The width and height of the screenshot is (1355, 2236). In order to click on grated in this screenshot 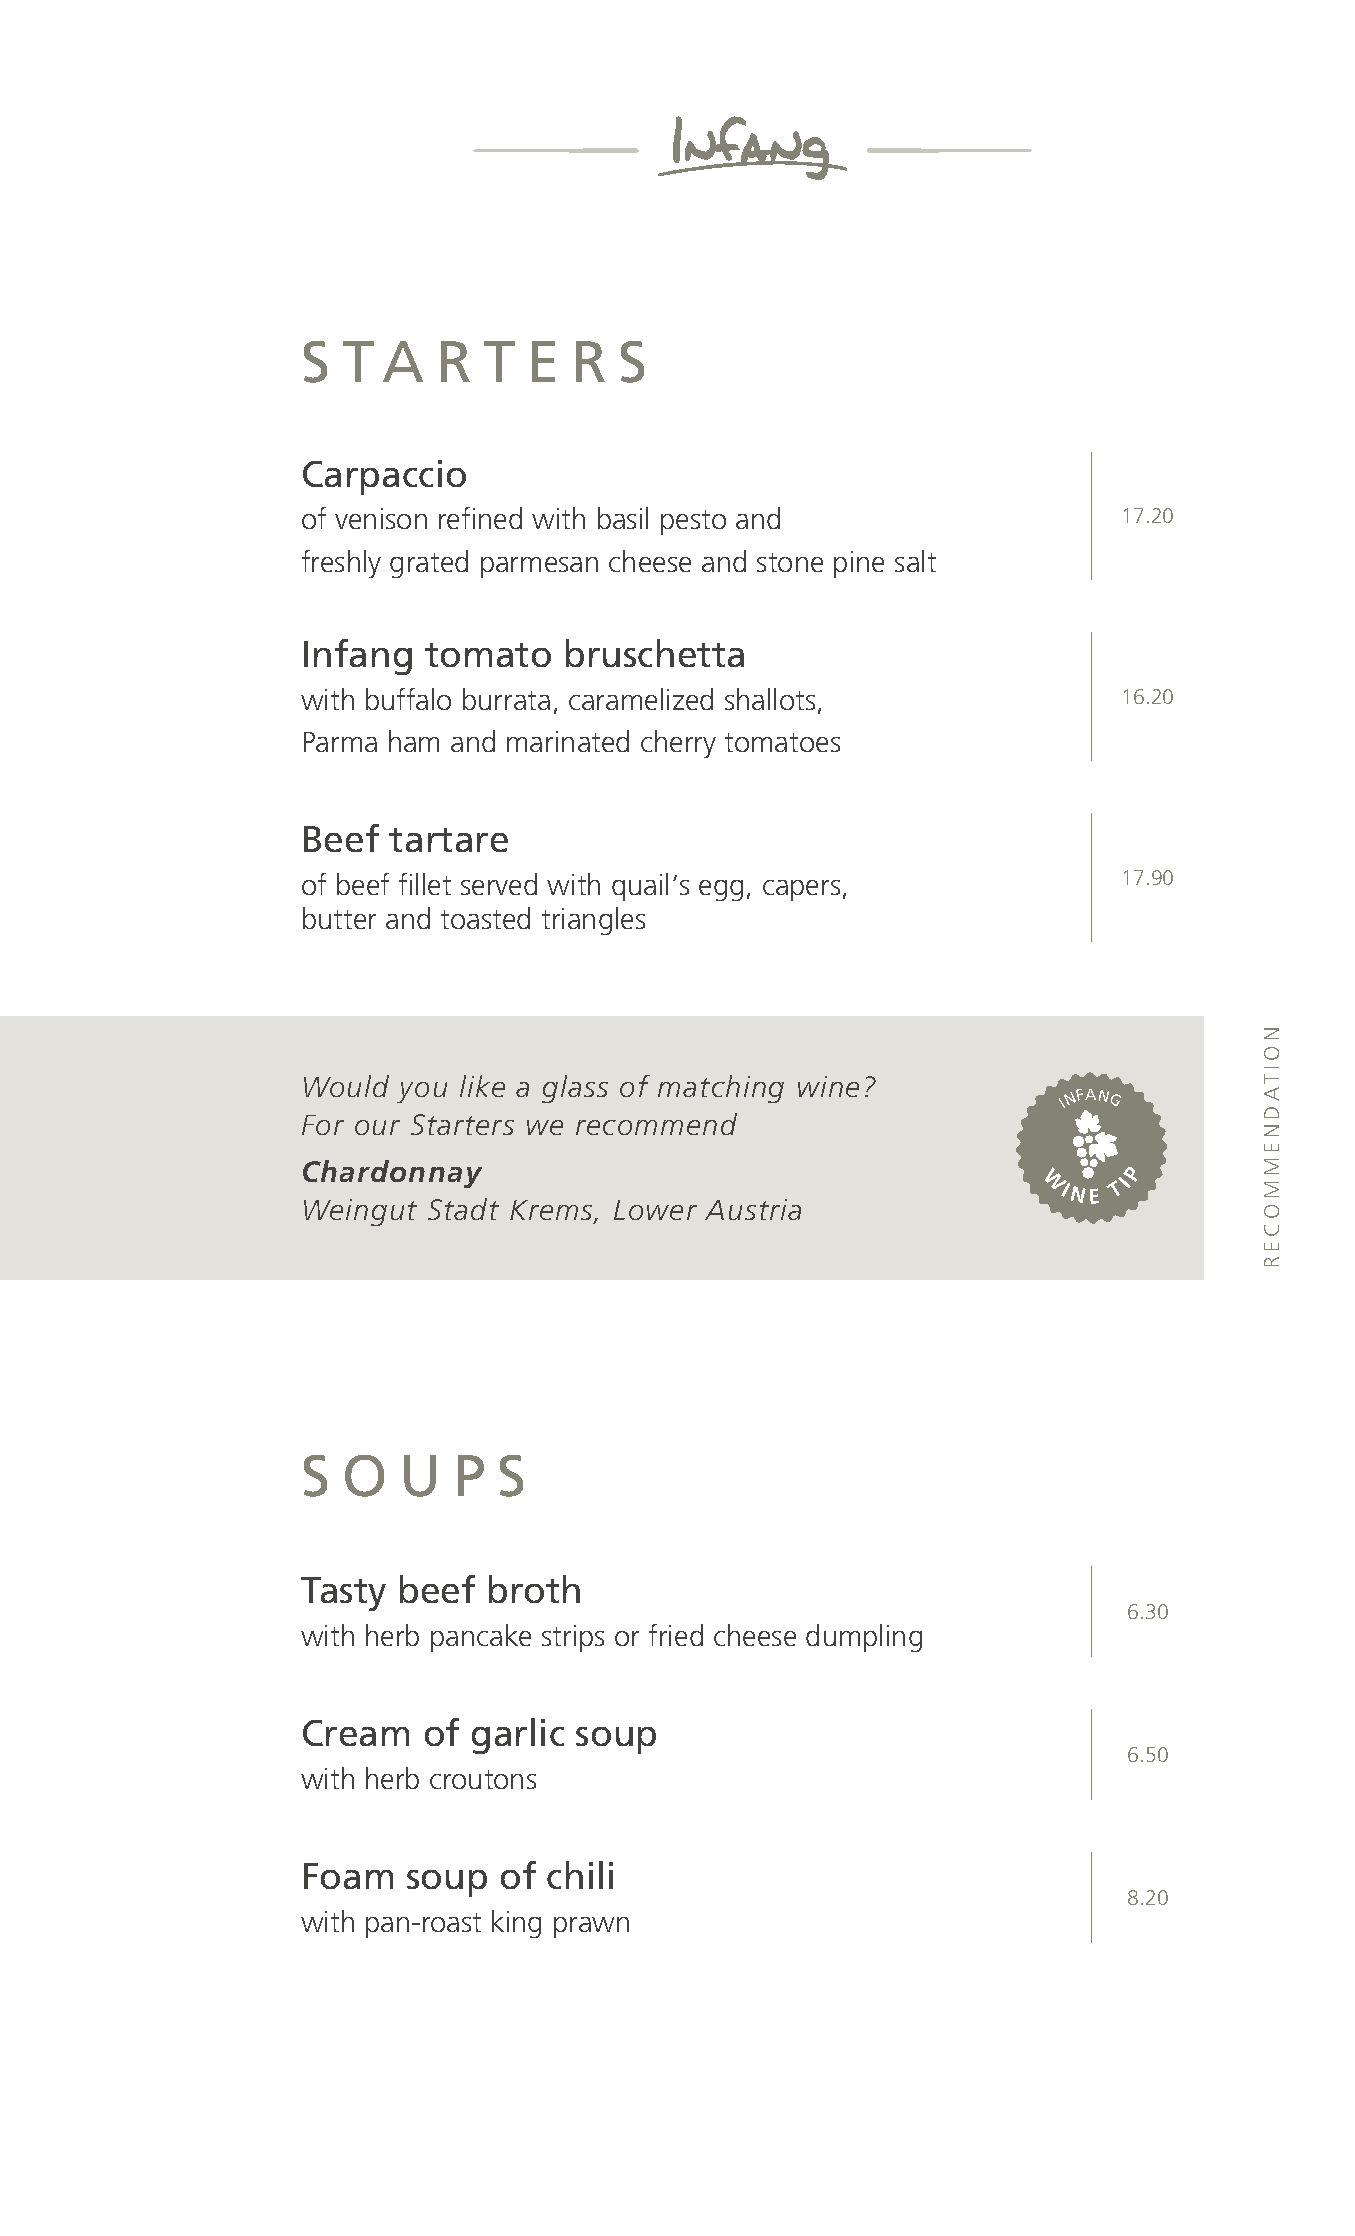, I will do `click(429, 564)`.
